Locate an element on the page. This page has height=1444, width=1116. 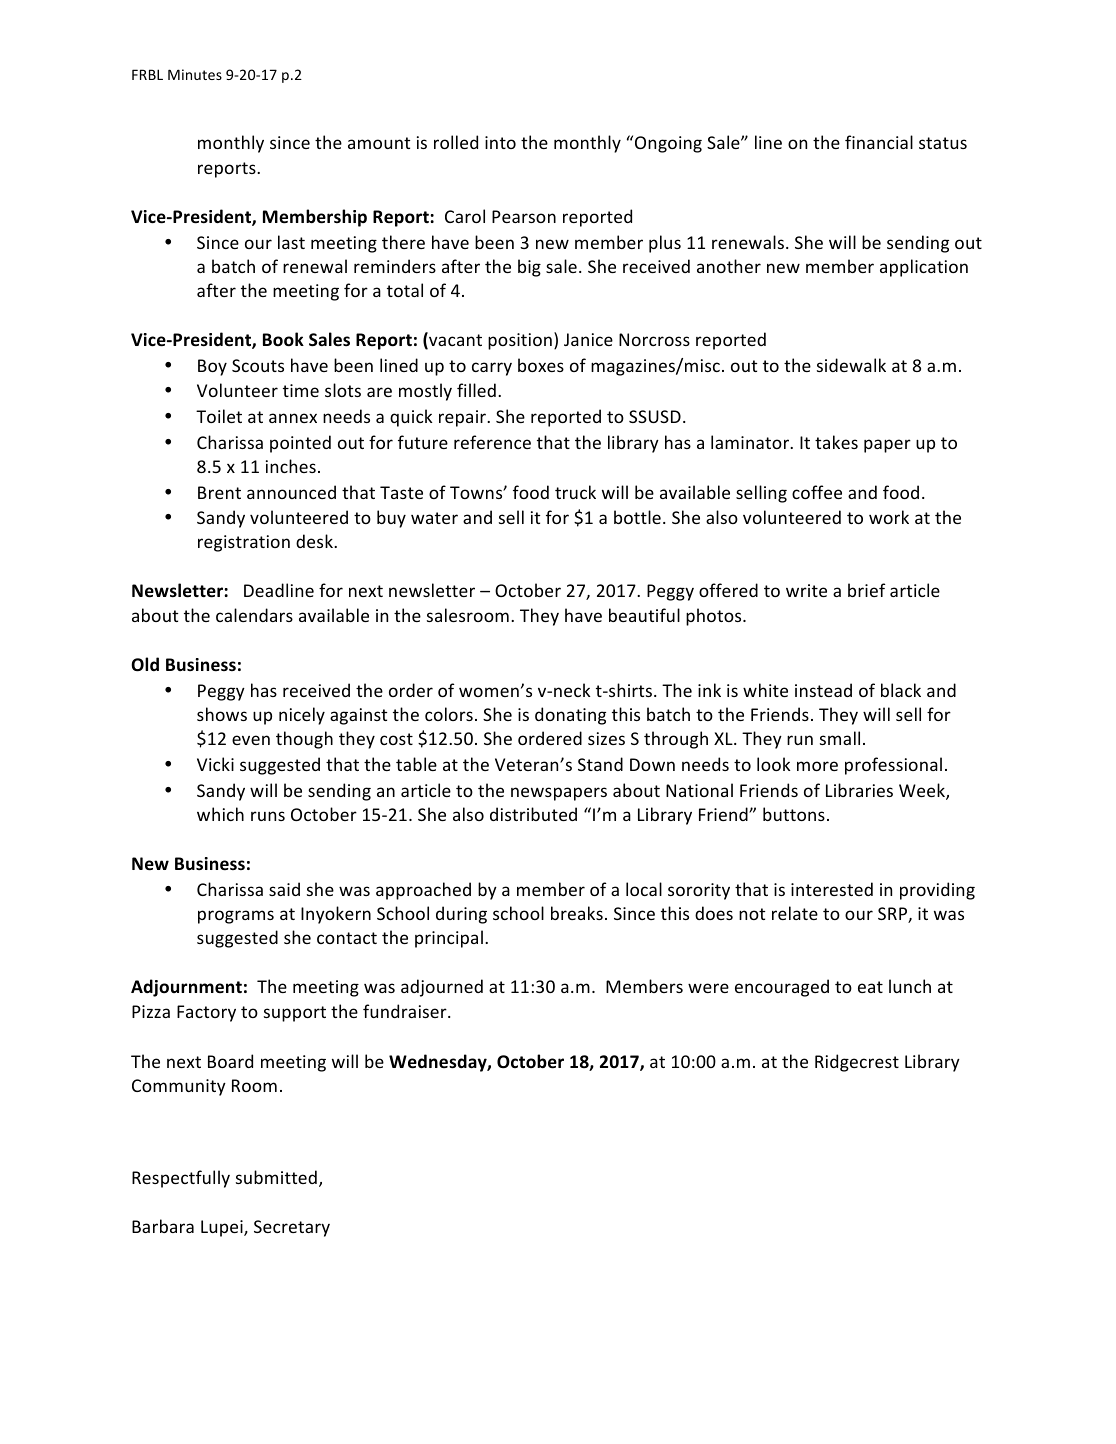
instead is located at coordinates (823, 690).
